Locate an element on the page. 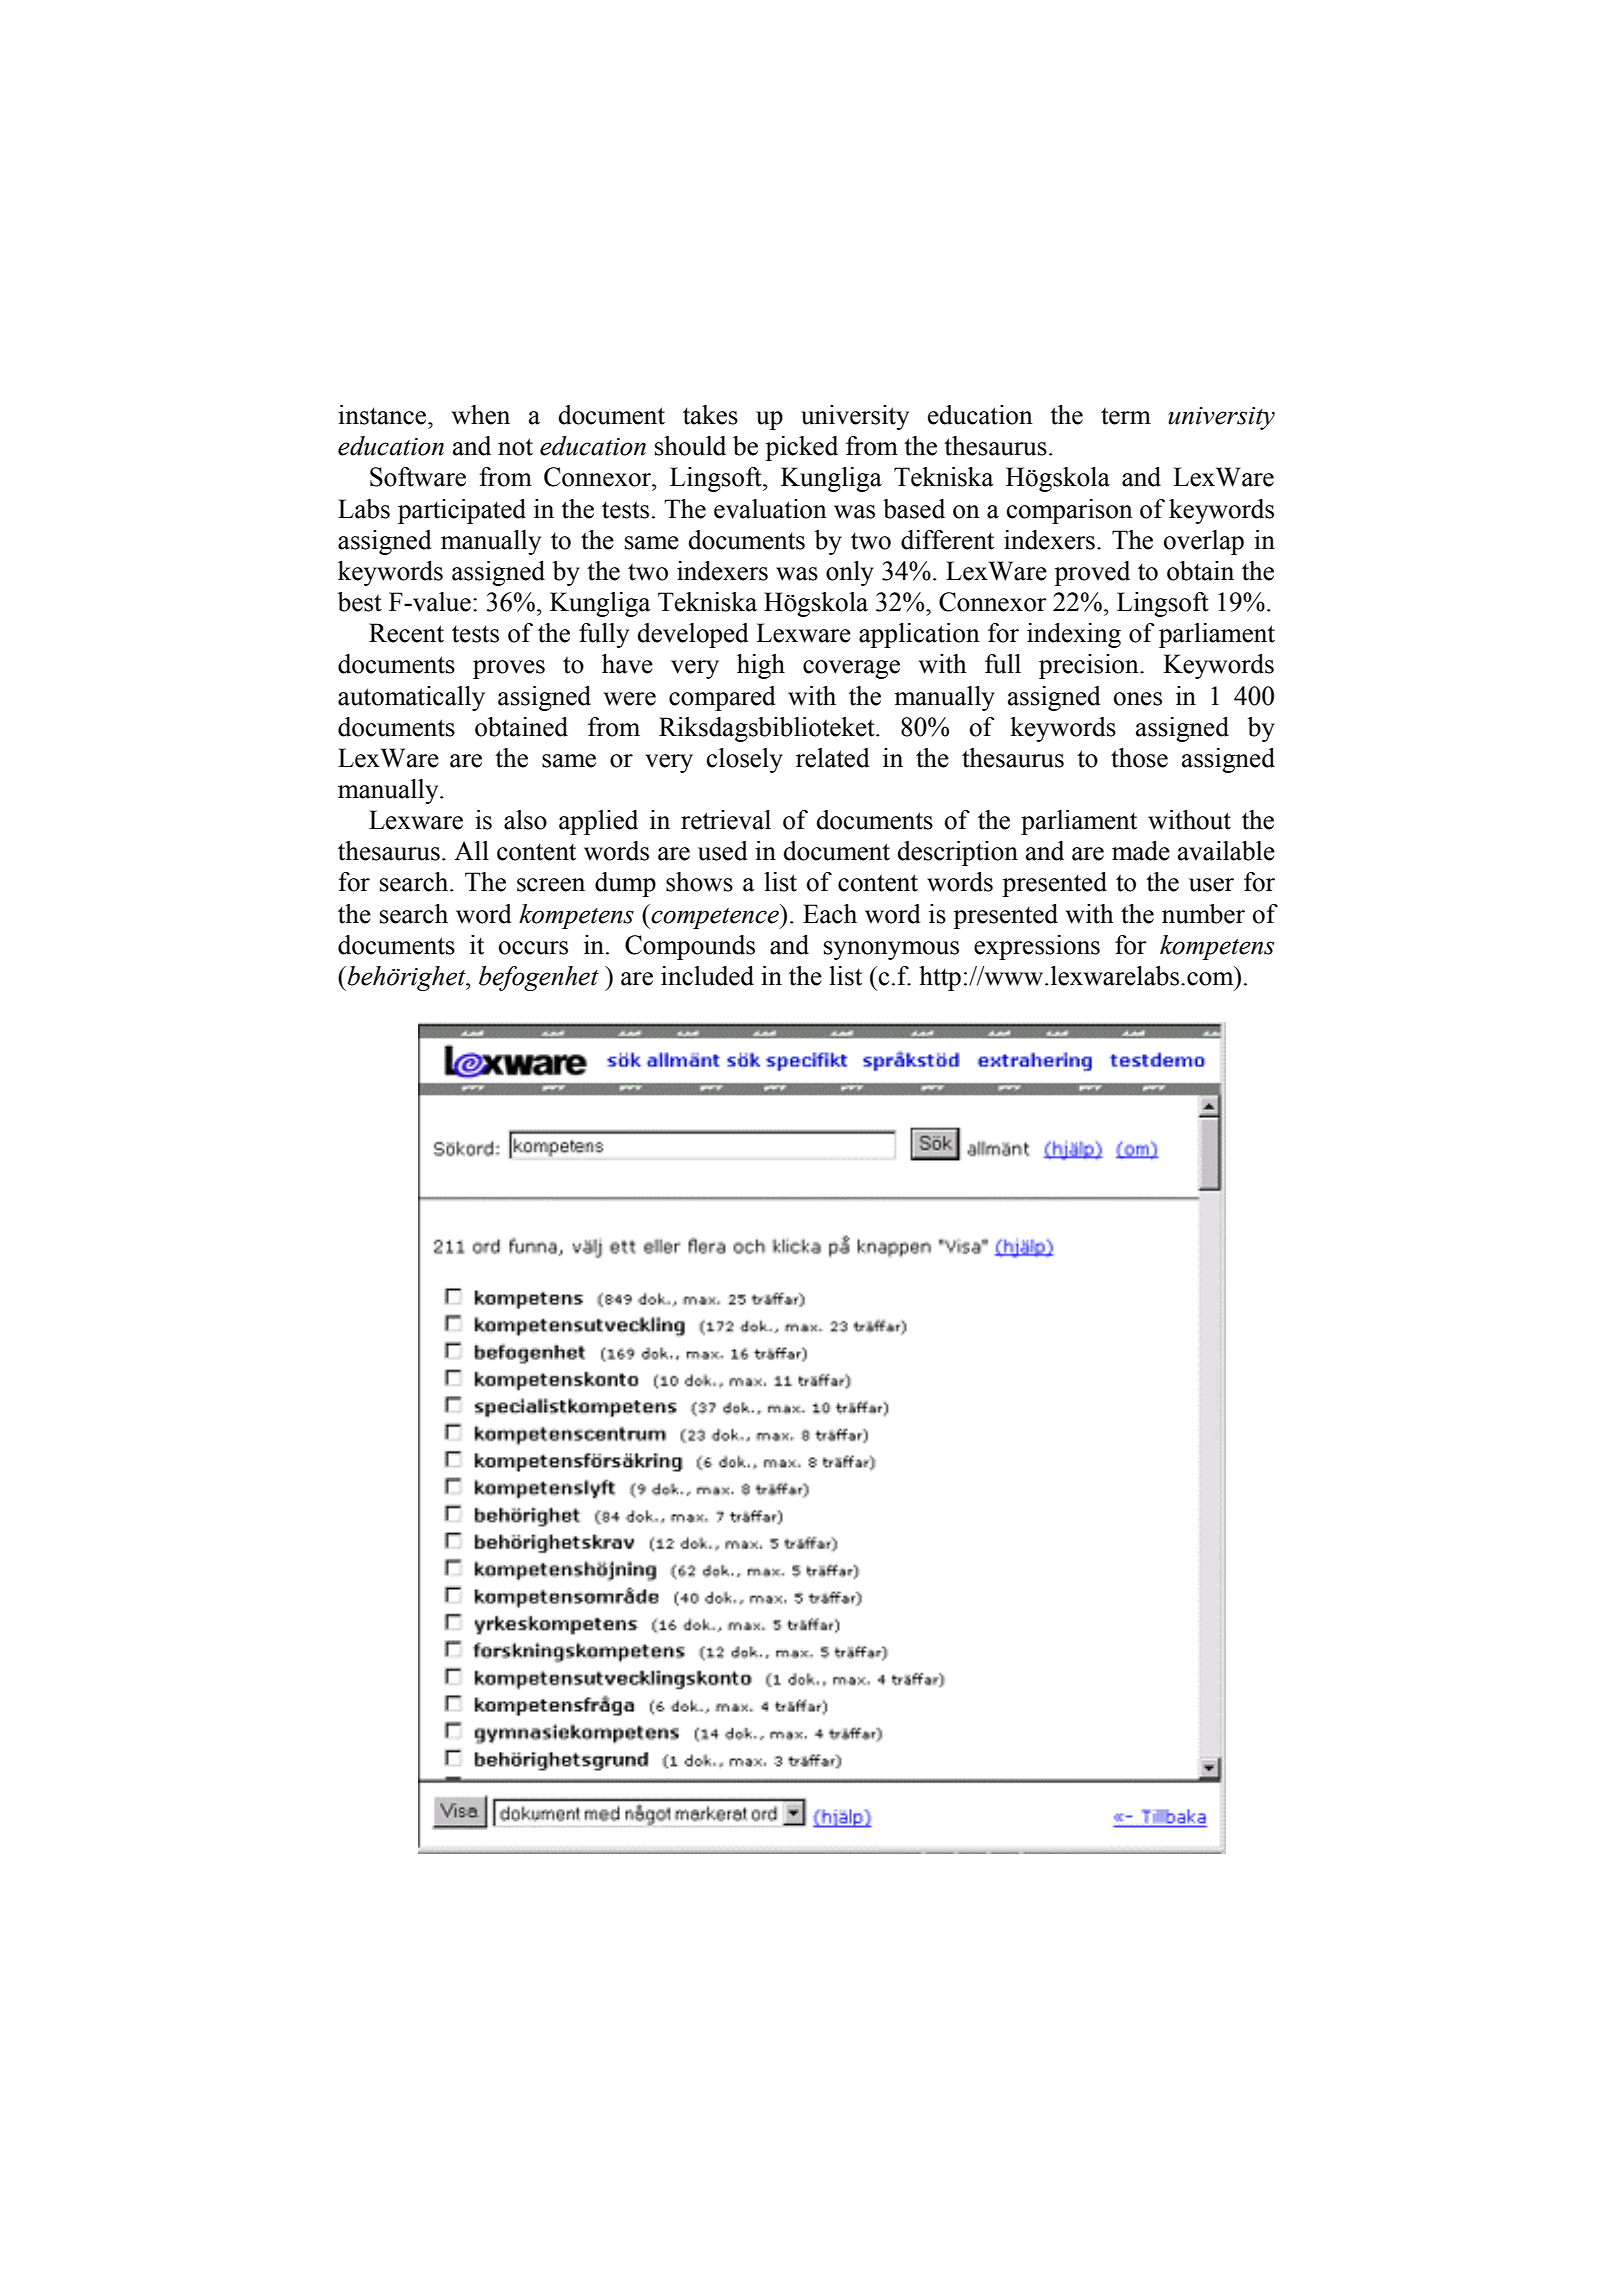 The width and height of the page is (1612, 2281). when is located at coordinates (481, 415).
